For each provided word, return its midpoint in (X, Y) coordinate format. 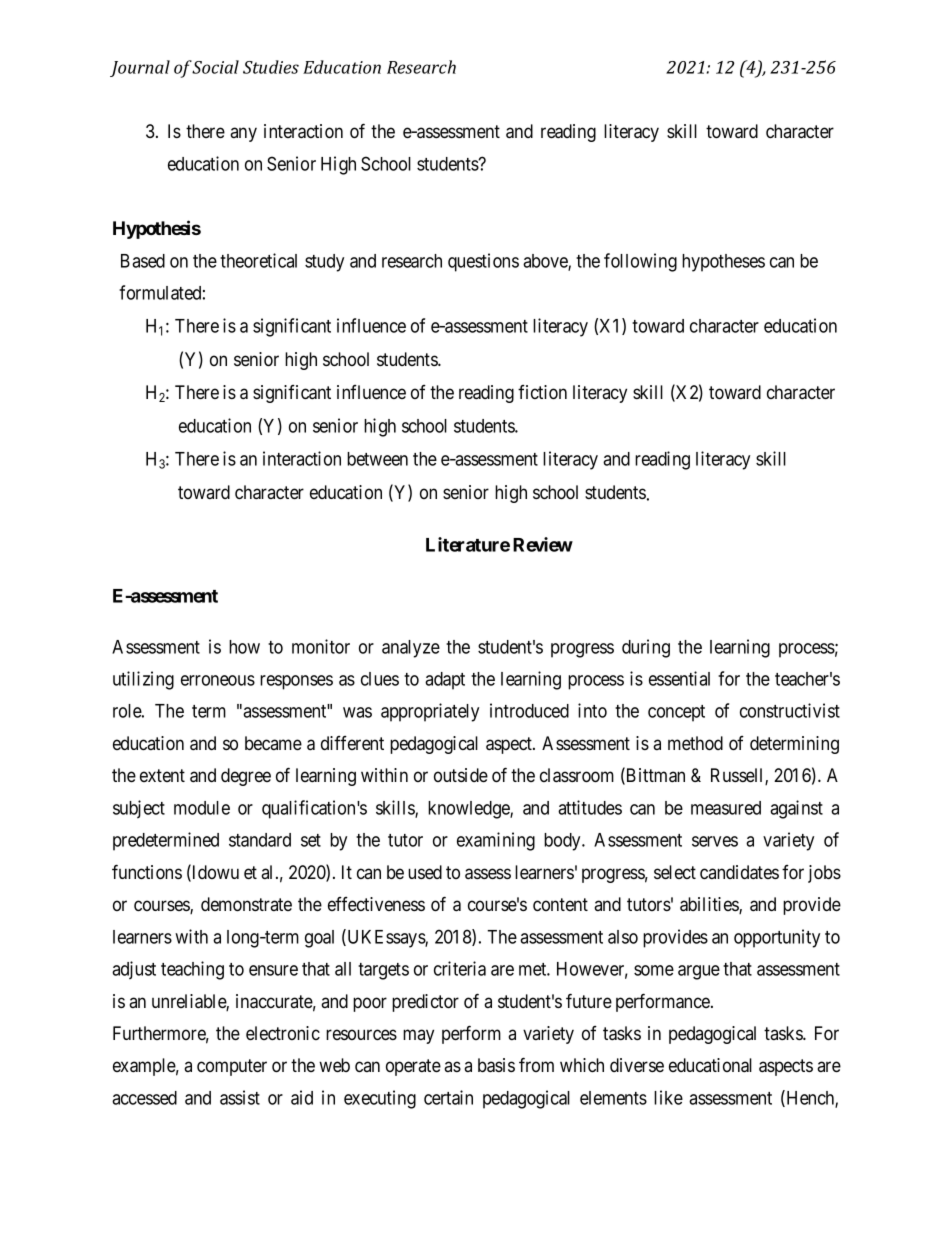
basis (496, 1065)
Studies (271, 67)
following (640, 262)
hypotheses (723, 263)
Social (215, 67)
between (377, 459)
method (695, 743)
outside (461, 775)
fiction (542, 392)
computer (232, 1067)
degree (246, 777)
